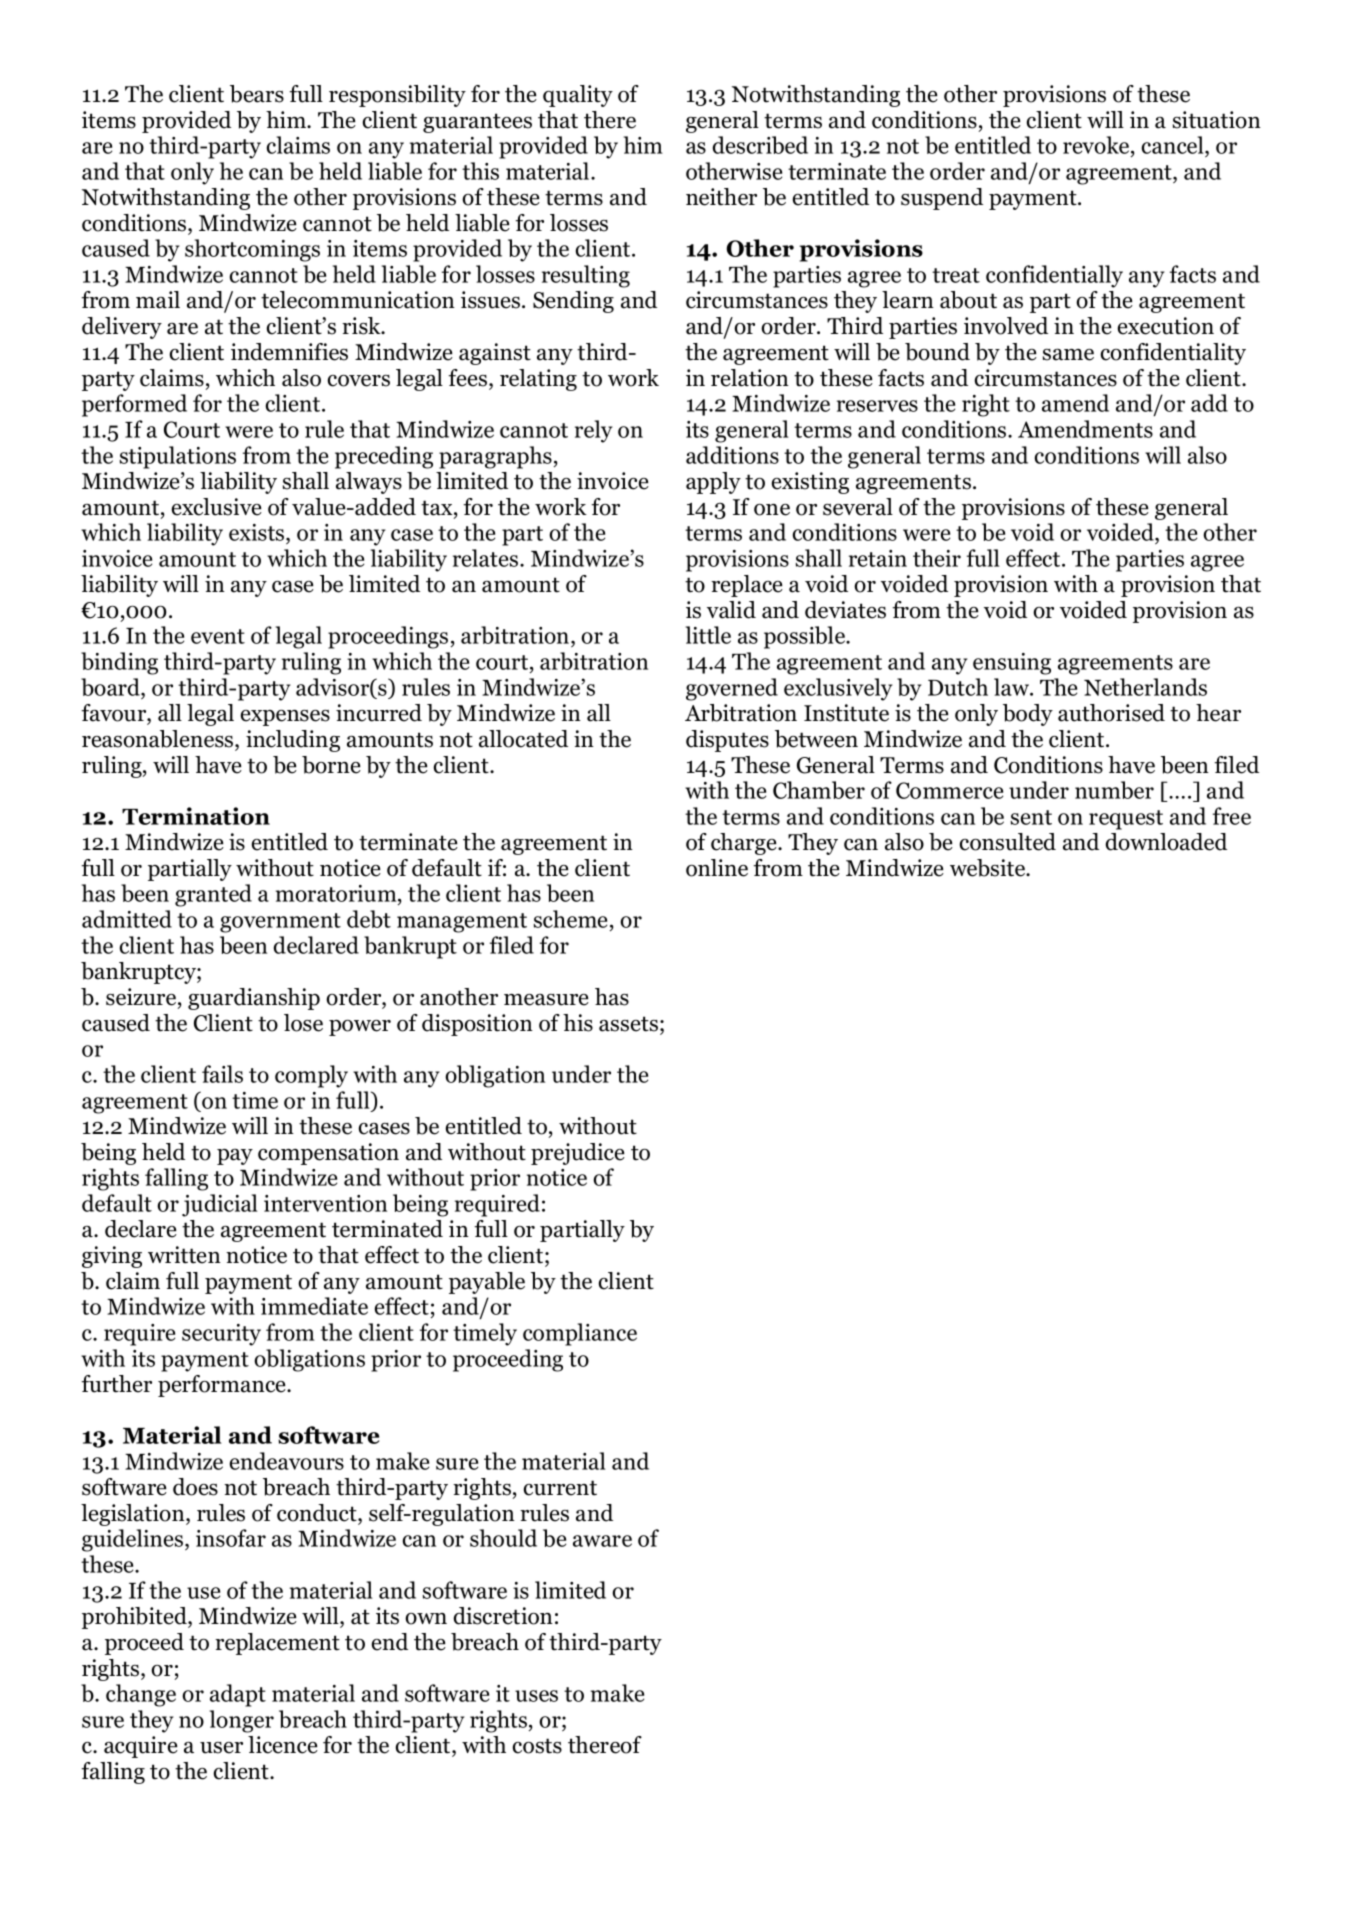  I want to click on judicial, so click(220, 1205).
